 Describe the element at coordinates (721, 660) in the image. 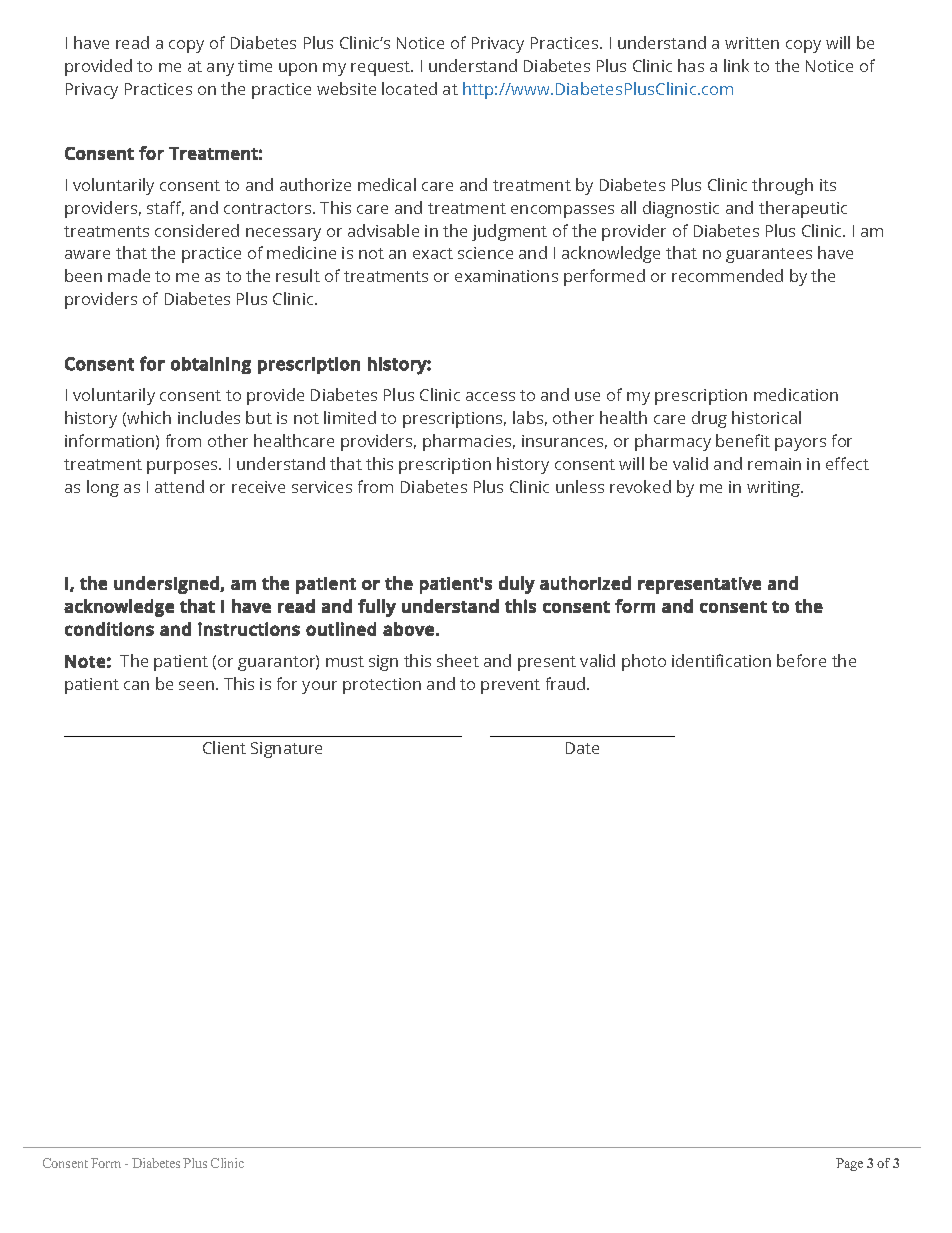

I see `identification` at that location.
